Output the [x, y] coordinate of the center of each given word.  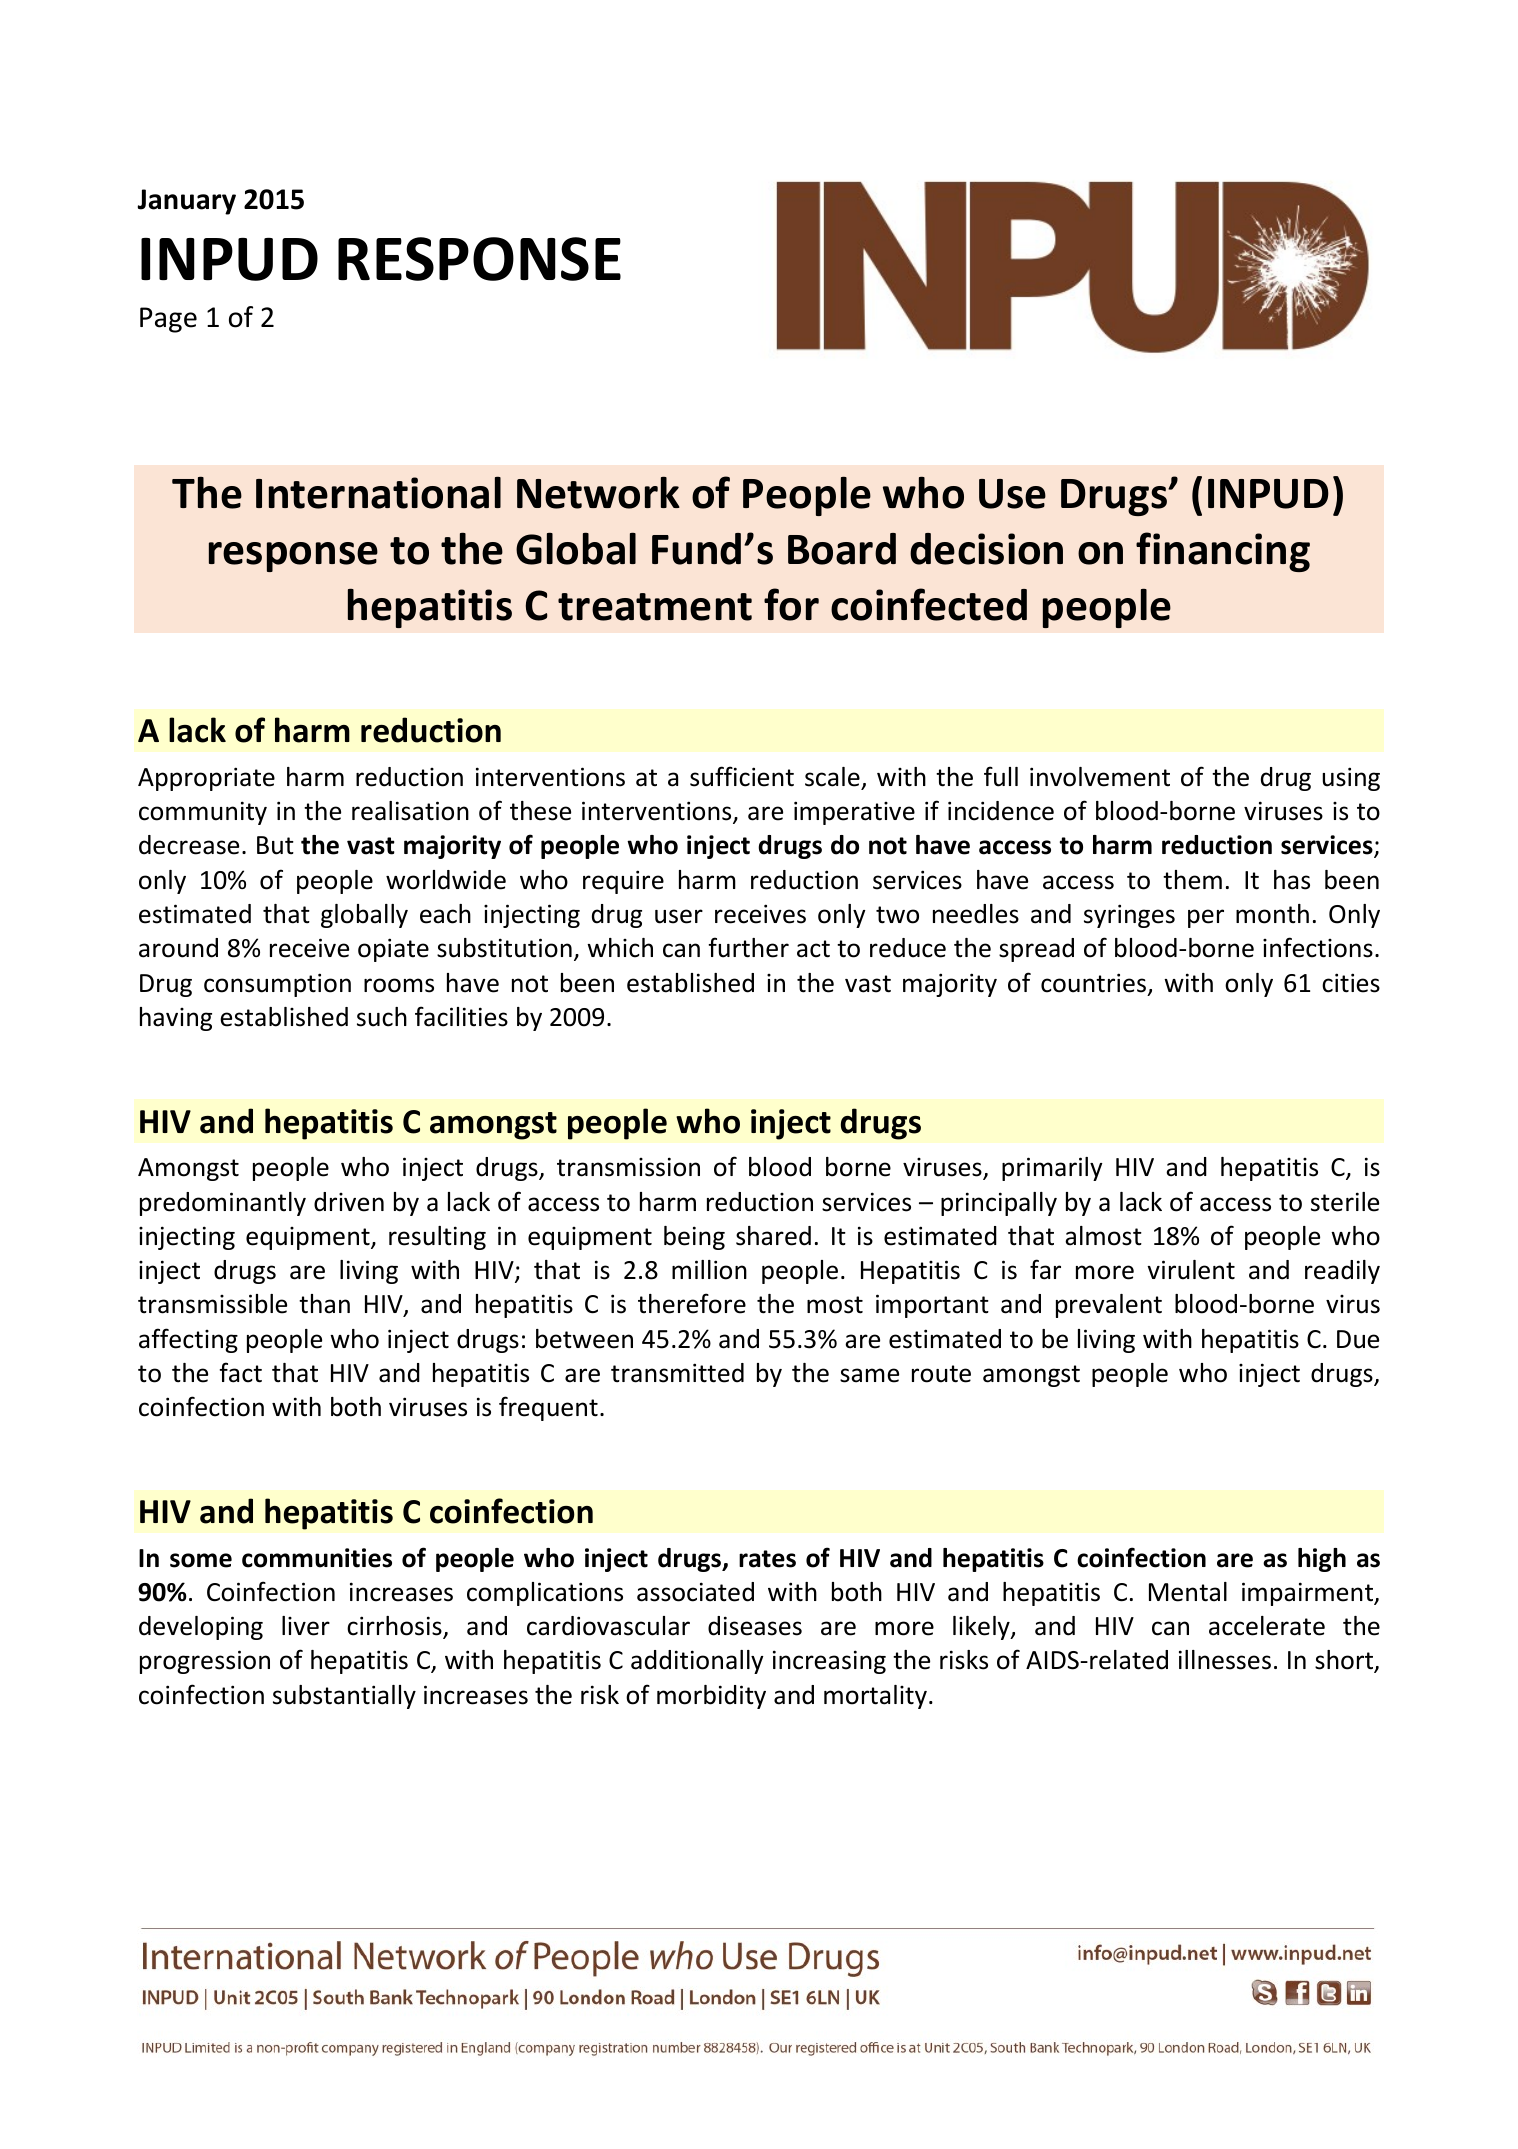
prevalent [1109, 1306]
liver [306, 1626]
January [187, 202]
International [378, 493]
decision [986, 549]
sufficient [742, 776]
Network [598, 493]
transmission [628, 1167]
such [382, 1017]
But [275, 845]
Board [842, 549]
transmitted [677, 1373]
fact [240, 1372]
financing [1223, 552]
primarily [1052, 1169]
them [1192, 880]
